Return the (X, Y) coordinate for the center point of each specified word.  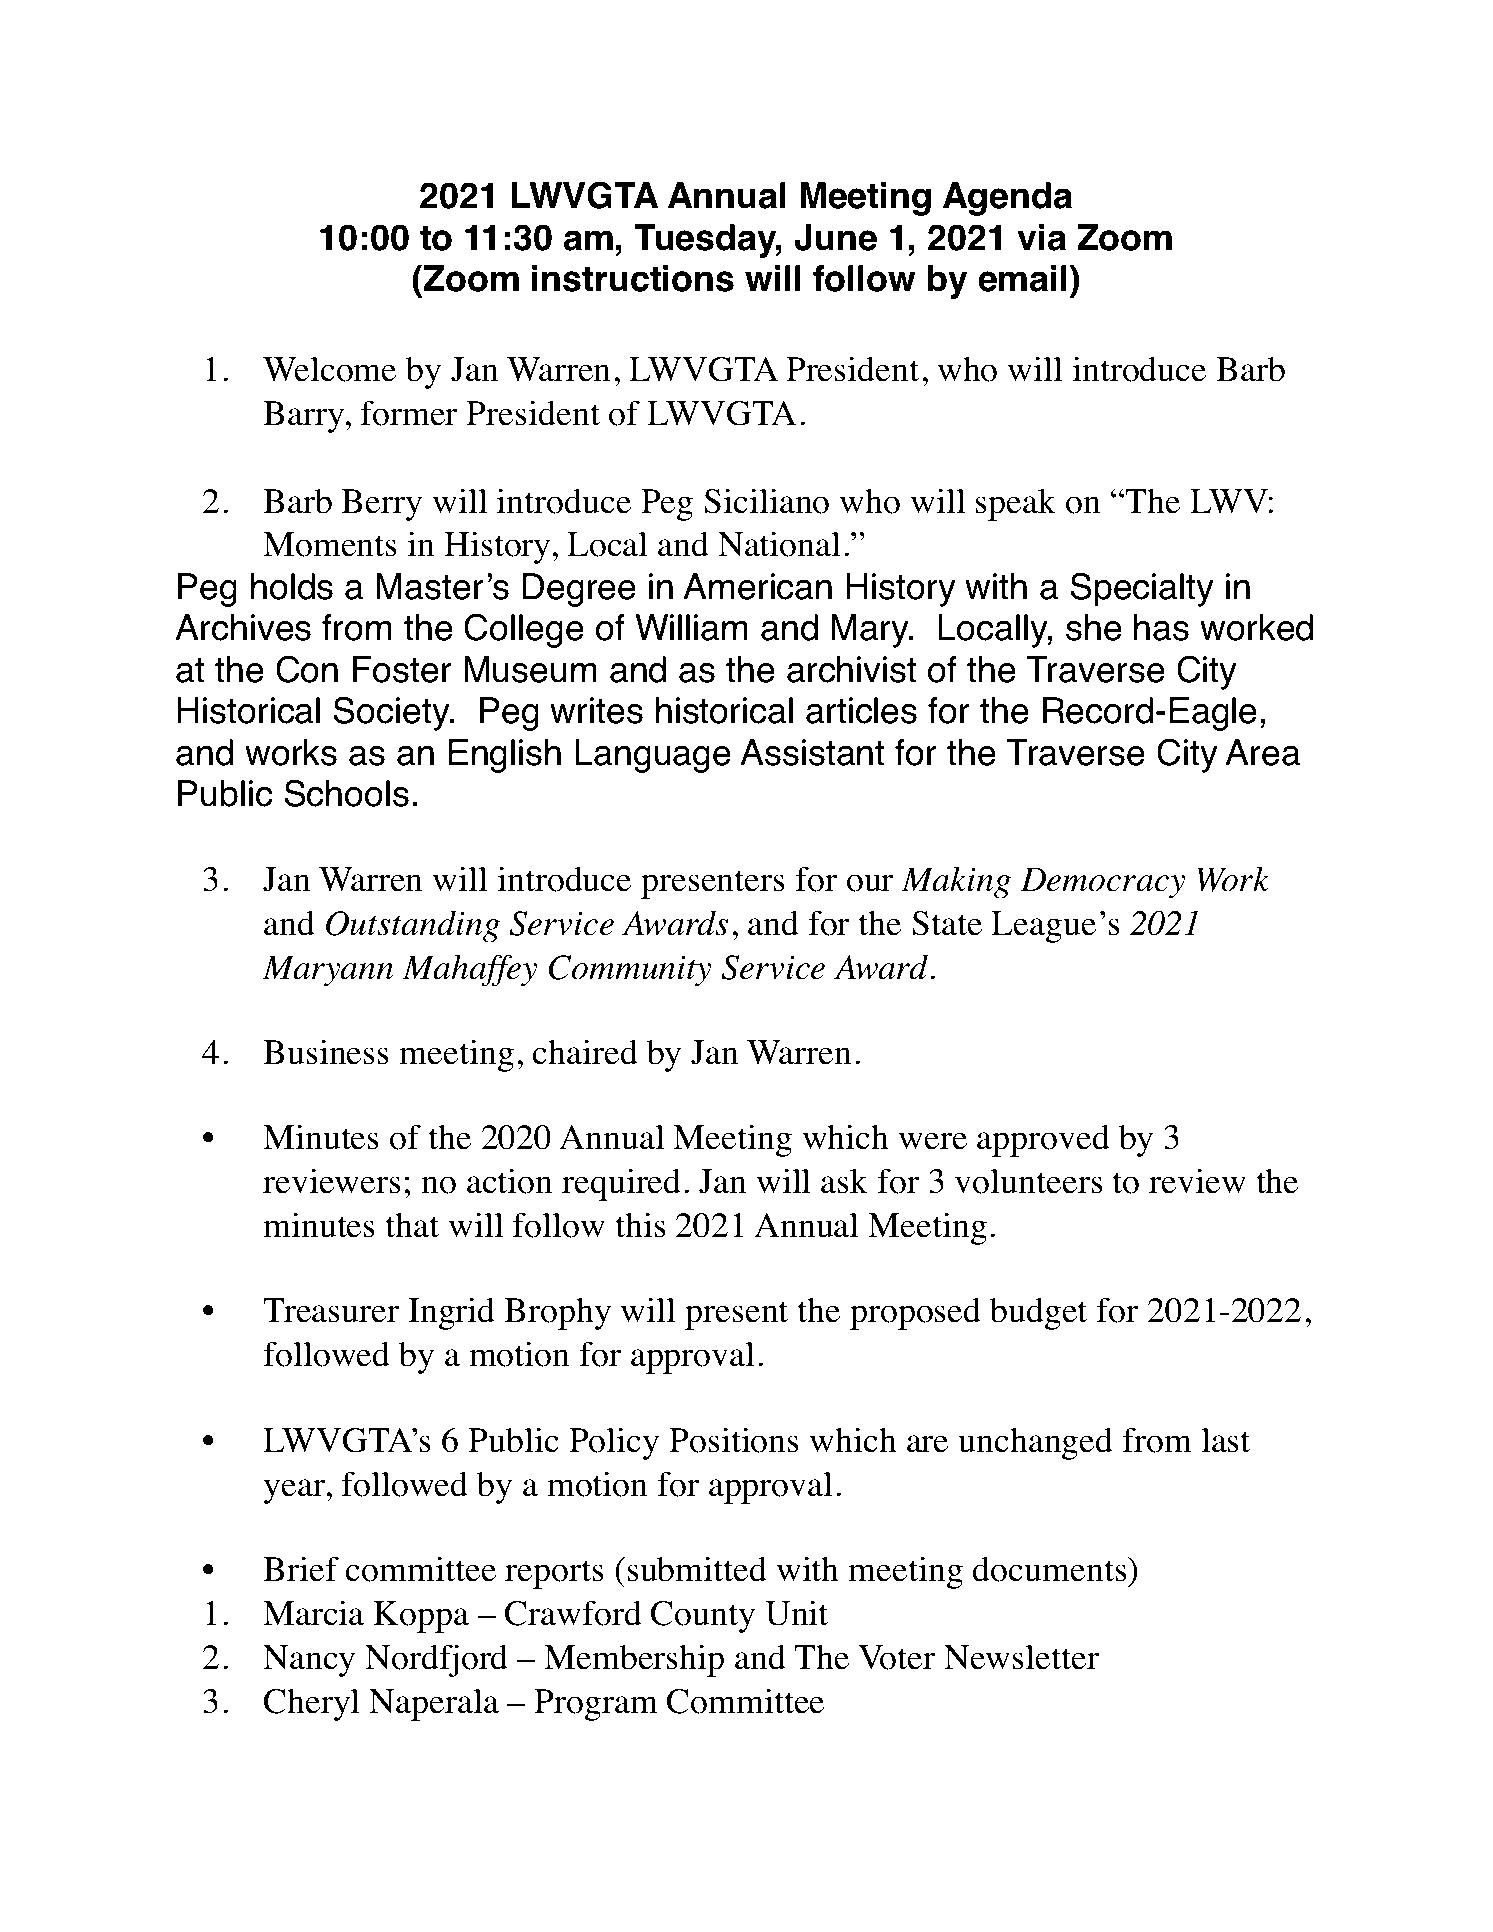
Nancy (309, 1661)
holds (292, 586)
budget (1038, 1313)
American (757, 586)
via (1041, 237)
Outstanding (413, 926)
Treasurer (331, 1310)
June (836, 237)
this (640, 1225)
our (870, 883)
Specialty (1142, 589)
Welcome (329, 369)
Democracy (1103, 883)
